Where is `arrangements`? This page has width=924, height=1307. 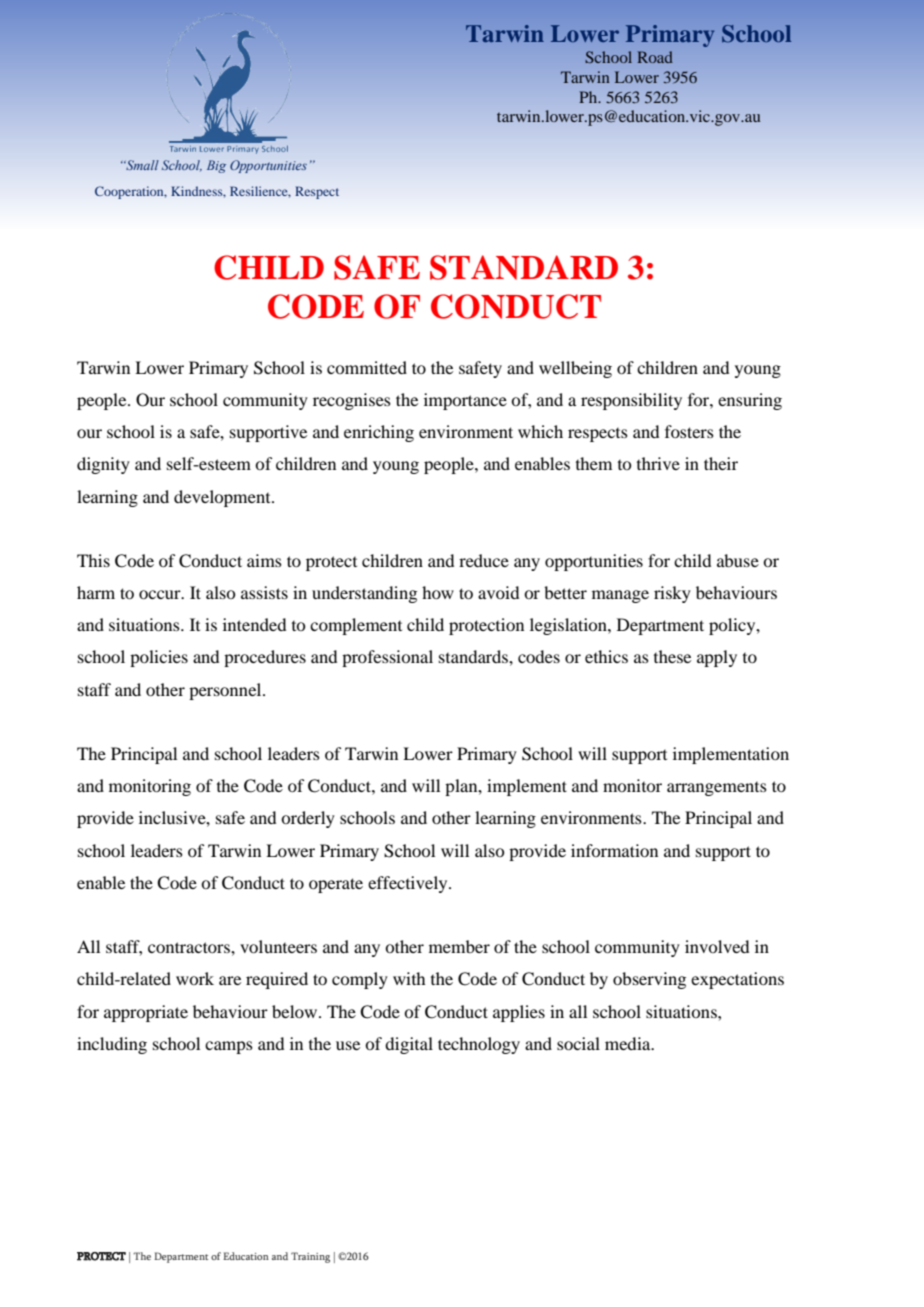
arrangements is located at coordinates (717, 789).
